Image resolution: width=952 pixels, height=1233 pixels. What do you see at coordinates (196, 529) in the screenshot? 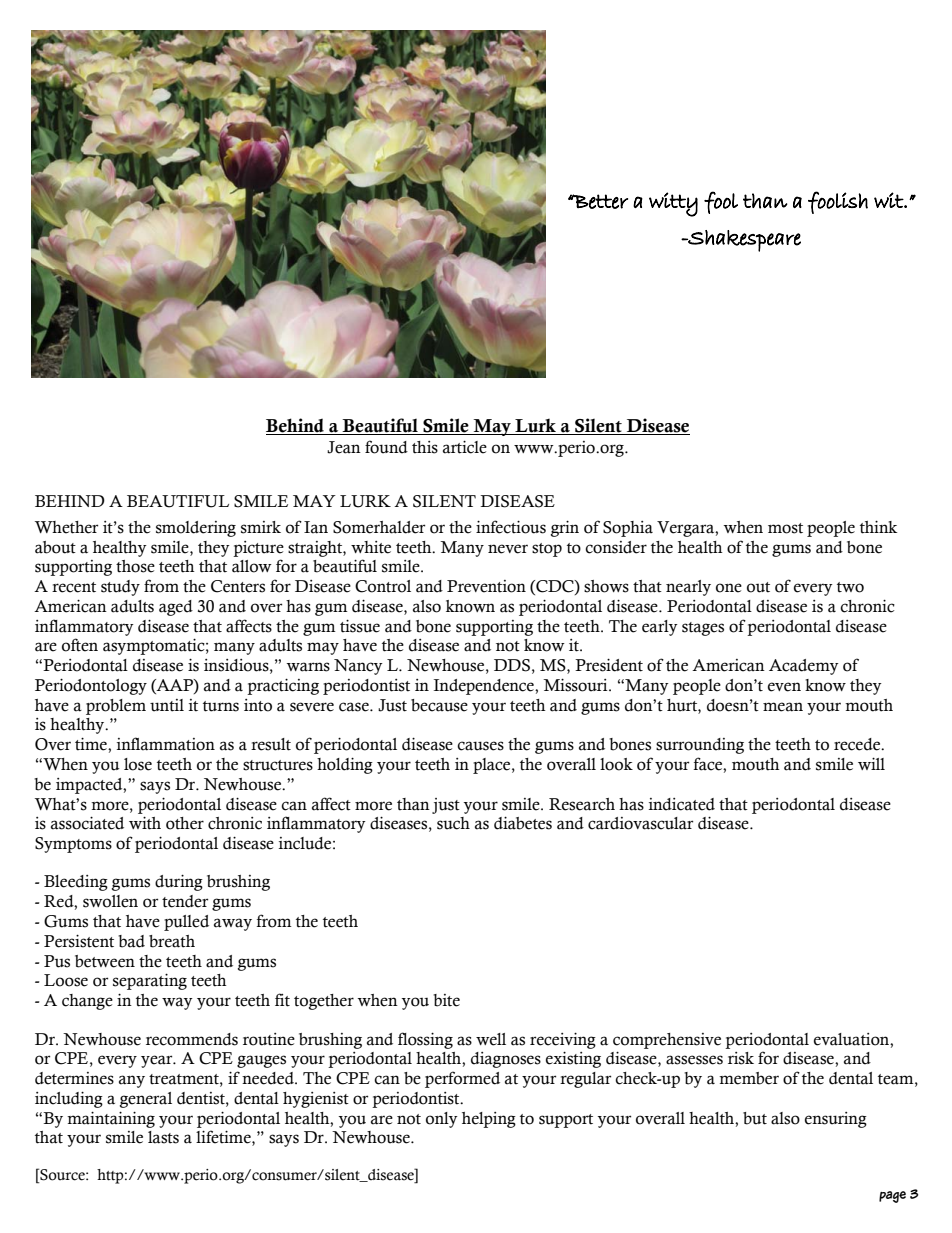
I see `smoldering` at bounding box center [196, 529].
